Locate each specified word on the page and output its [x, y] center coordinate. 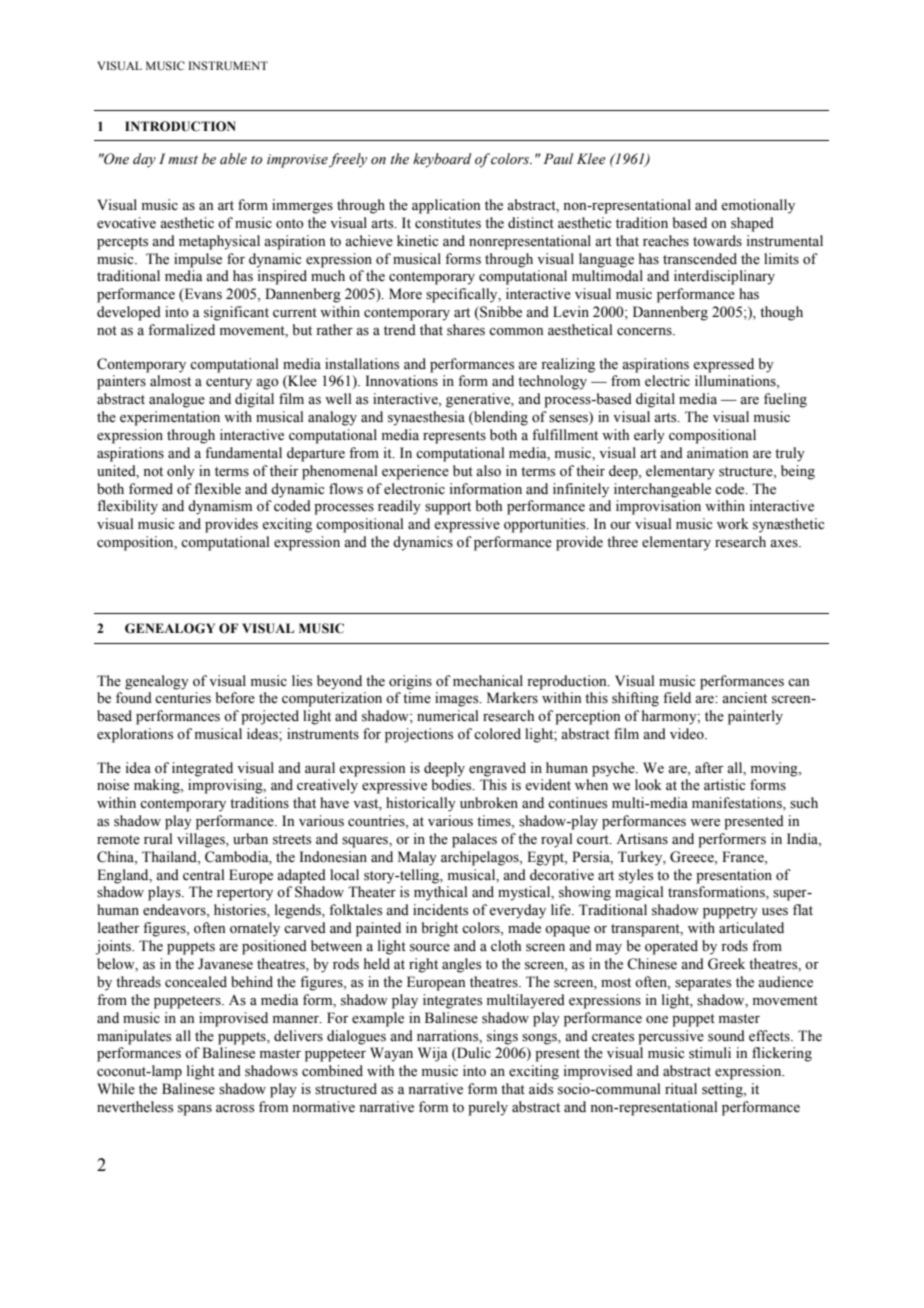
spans [195, 1110]
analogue [177, 400]
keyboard [442, 160]
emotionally [758, 206]
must [183, 160]
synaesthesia [426, 418]
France [744, 857]
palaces [474, 840]
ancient [744, 698]
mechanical [488, 681]
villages [202, 840]
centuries [183, 698]
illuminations [736, 382]
